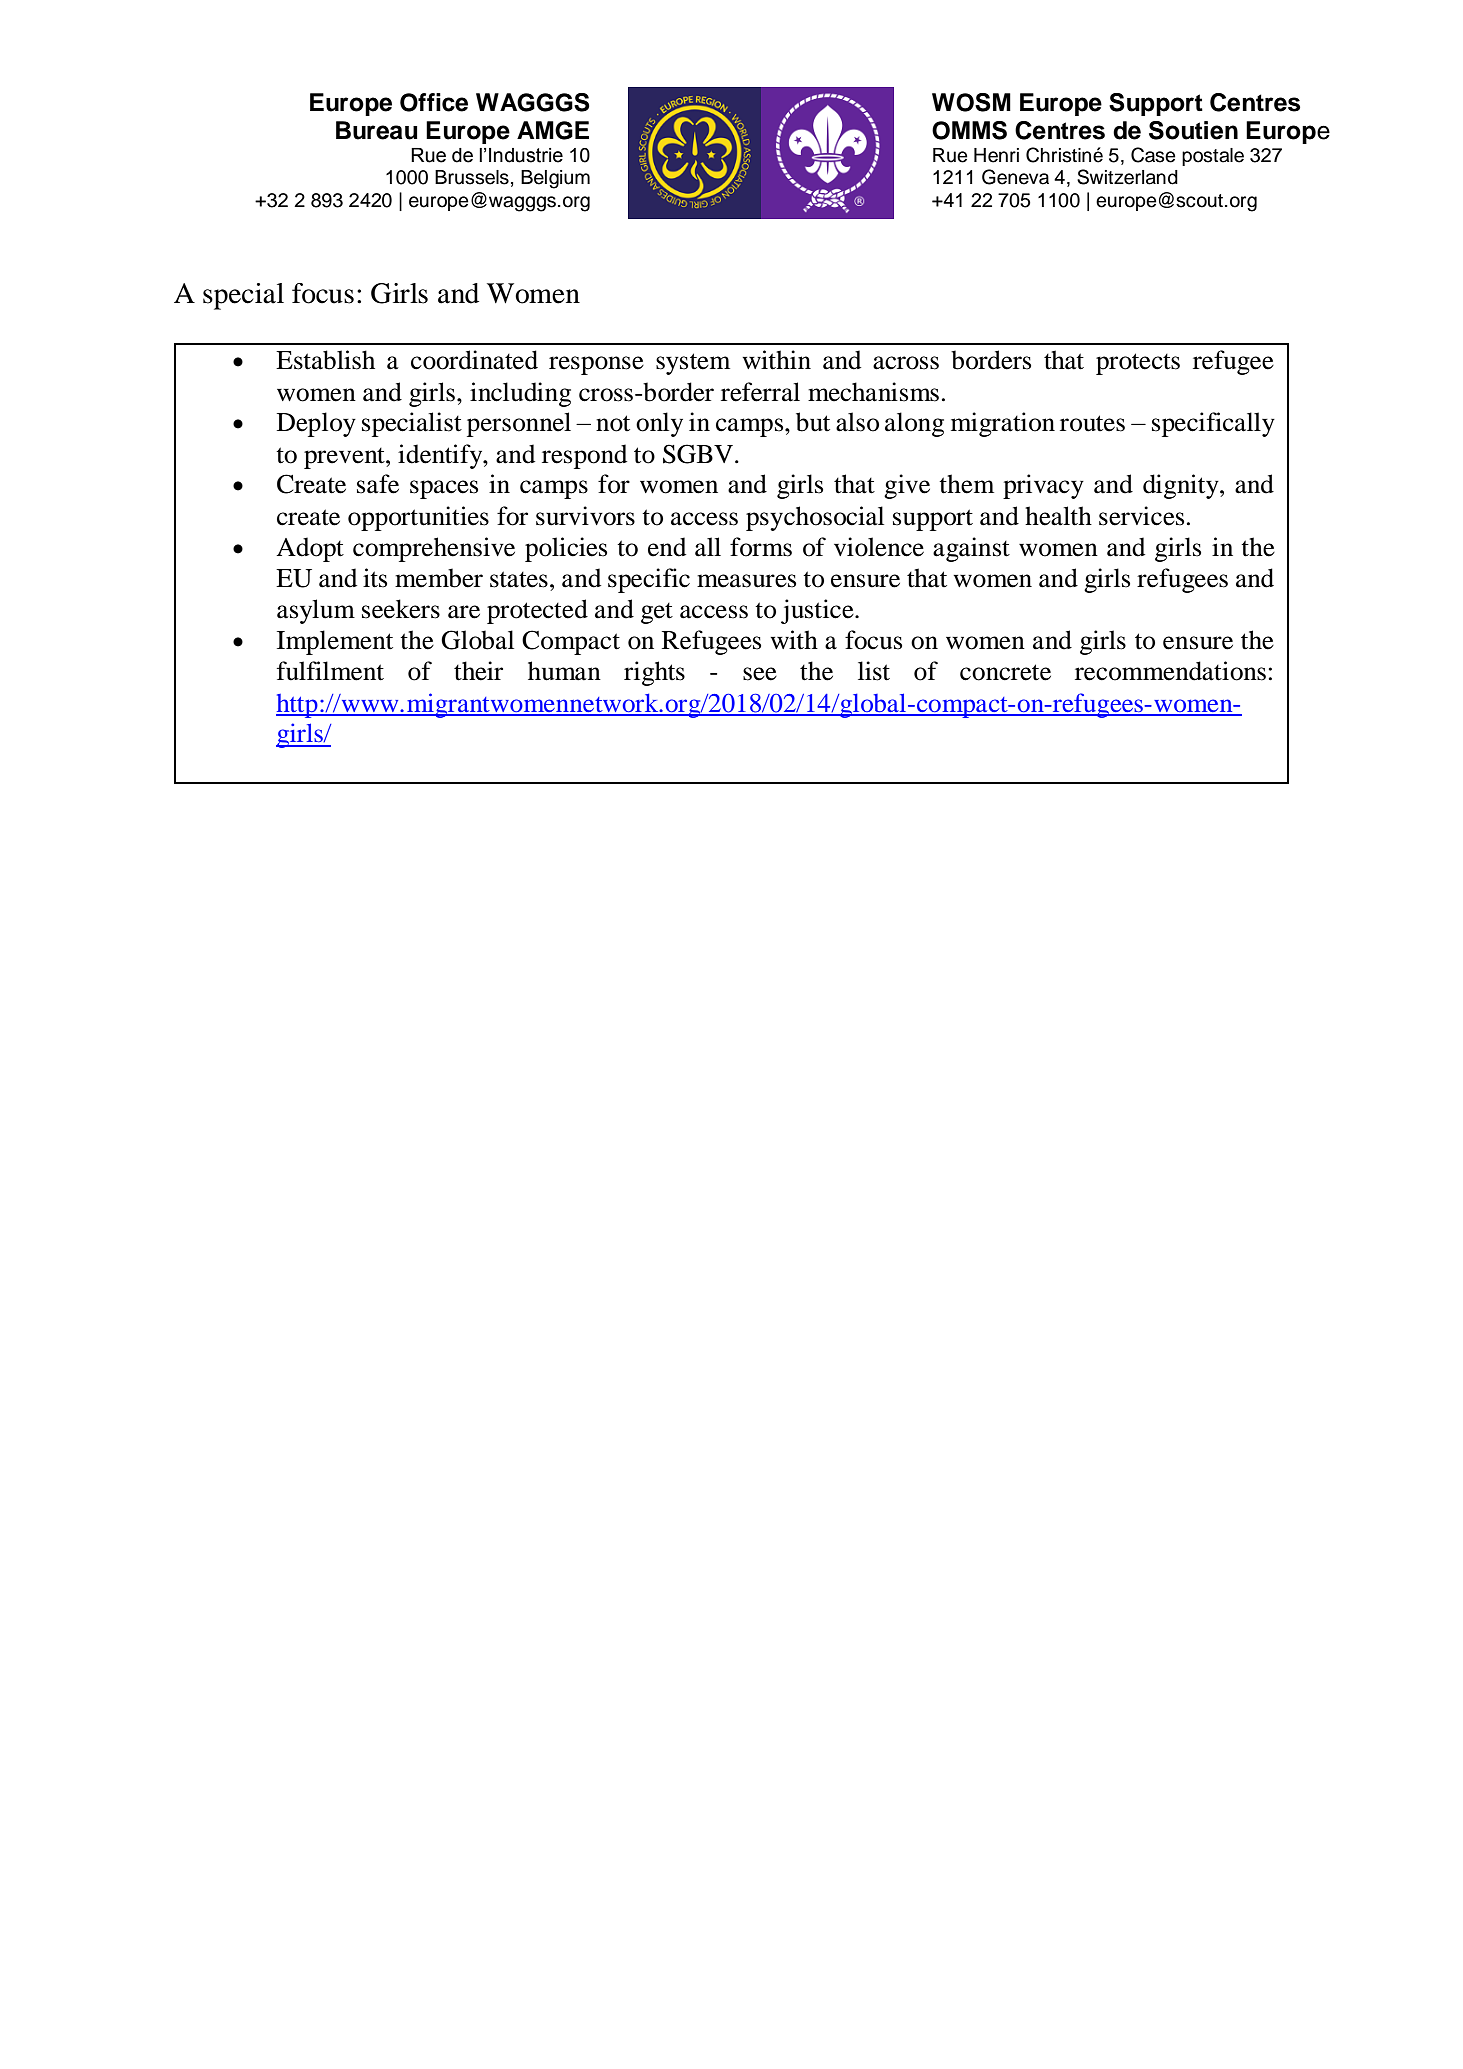  What do you see at coordinates (434, 549) in the screenshot?
I see `comprehensive` at bounding box center [434, 549].
